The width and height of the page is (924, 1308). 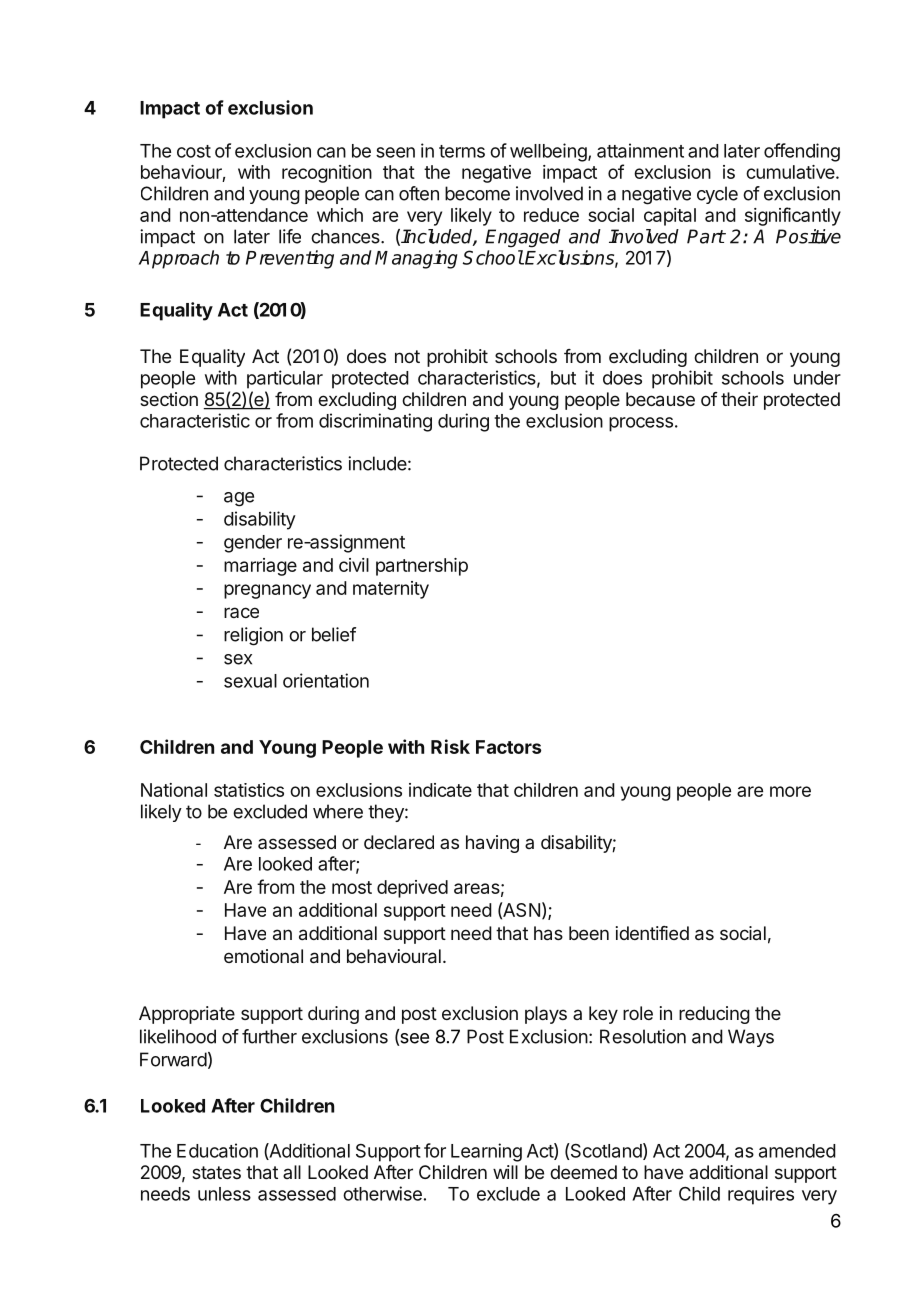 I want to click on process, so click(x=641, y=424).
